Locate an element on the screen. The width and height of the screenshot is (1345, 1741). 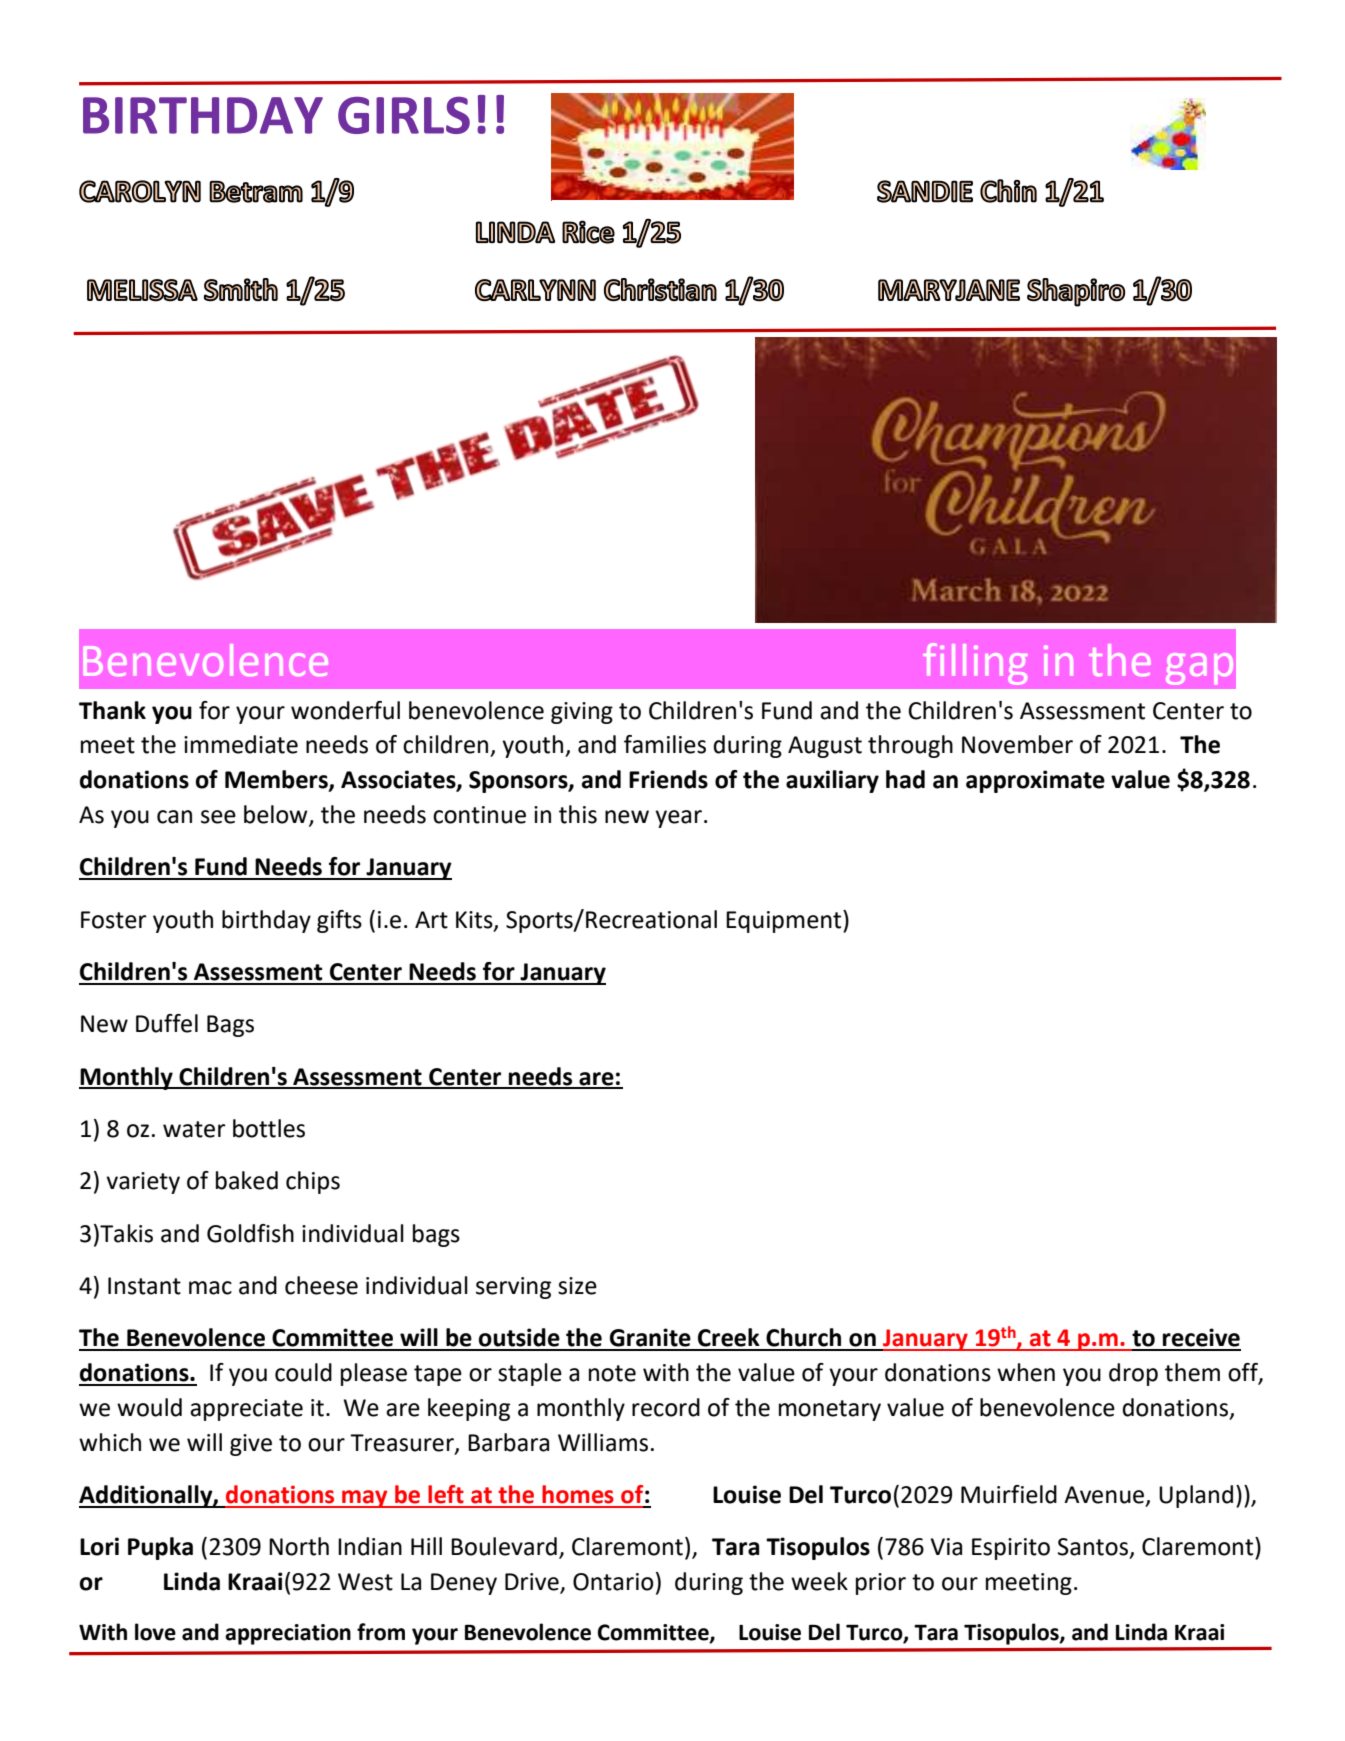
filling is located at coordinates (975, 664).
